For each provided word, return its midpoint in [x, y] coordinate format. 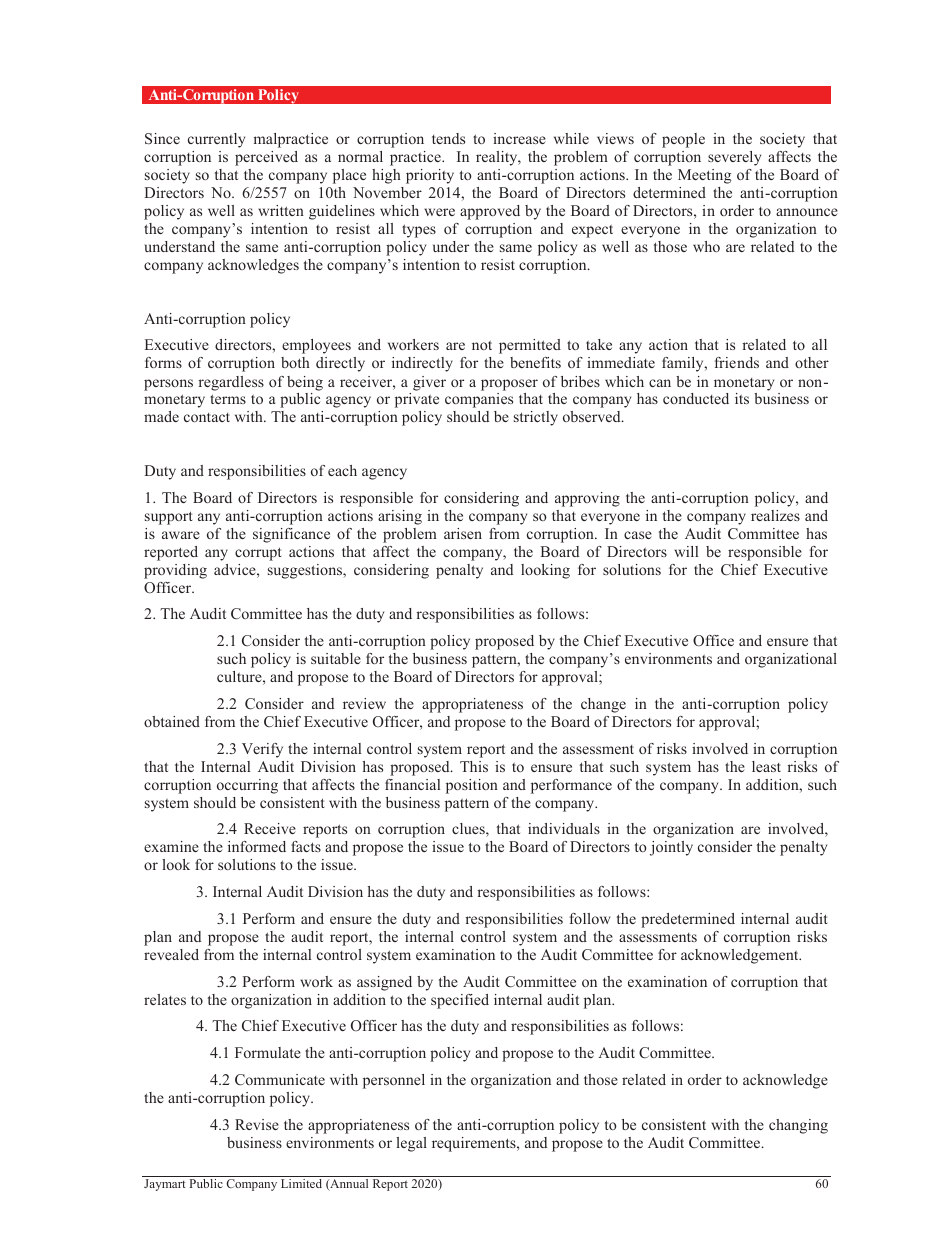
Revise [257, 1124]
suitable [336, 658]
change [603, 705]
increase [519, 138]
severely [734, 158]
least [766, 766]
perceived [266, 158]
